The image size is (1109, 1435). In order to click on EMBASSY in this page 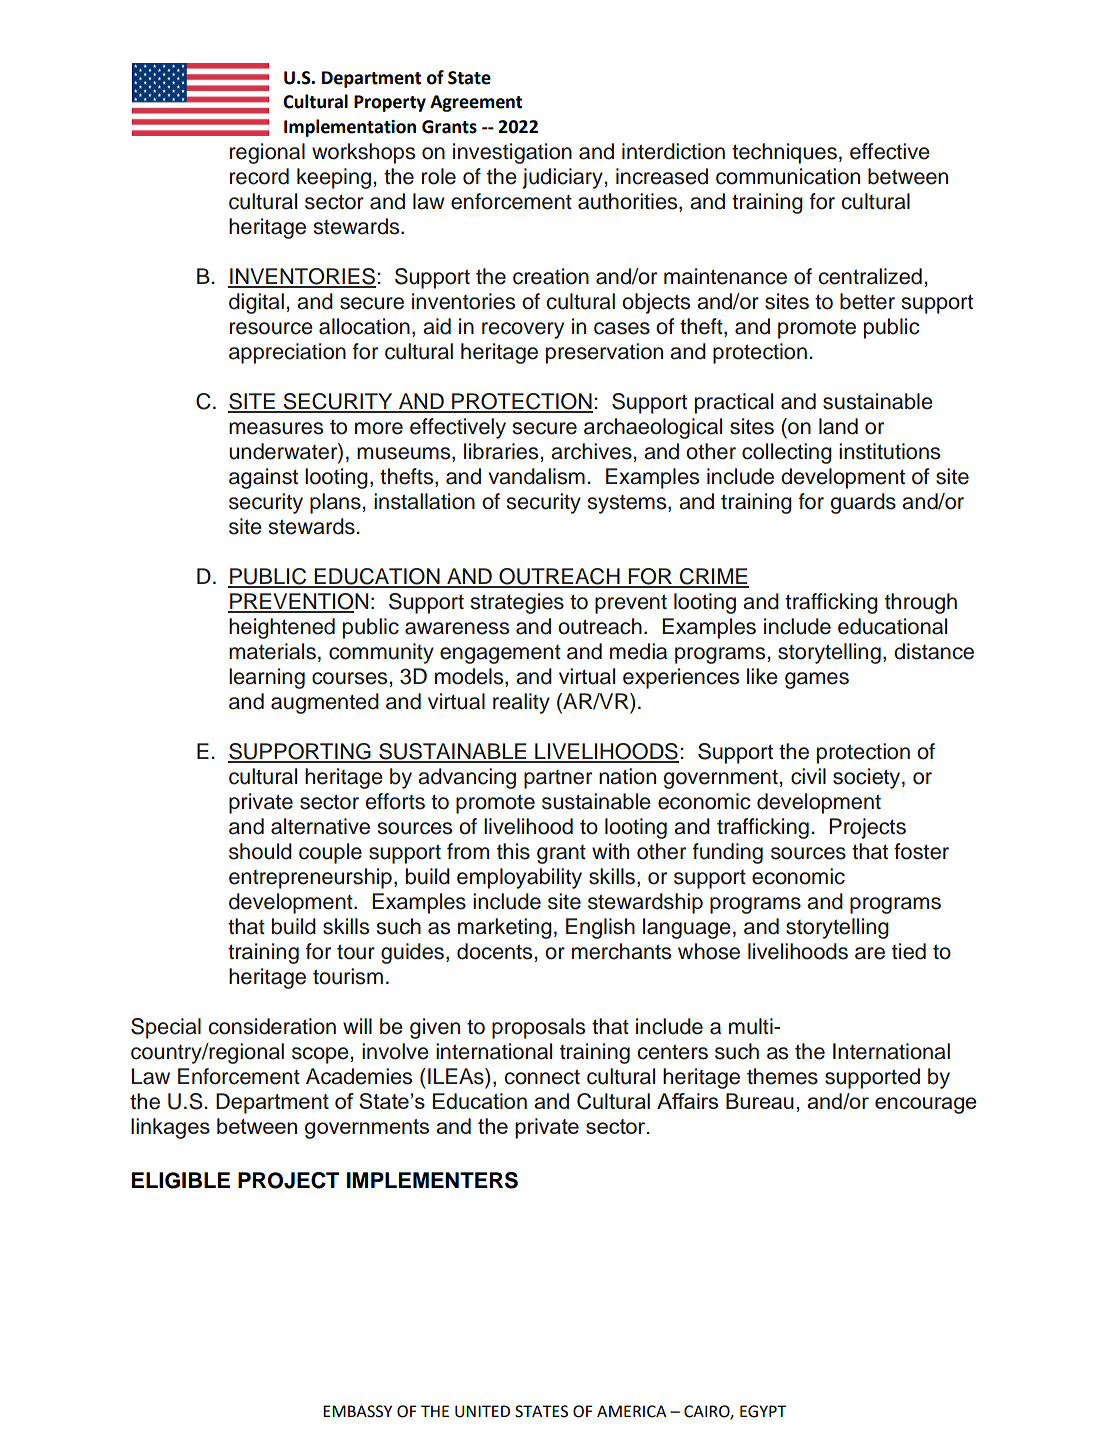, I will do `click(357, 1411)`.
